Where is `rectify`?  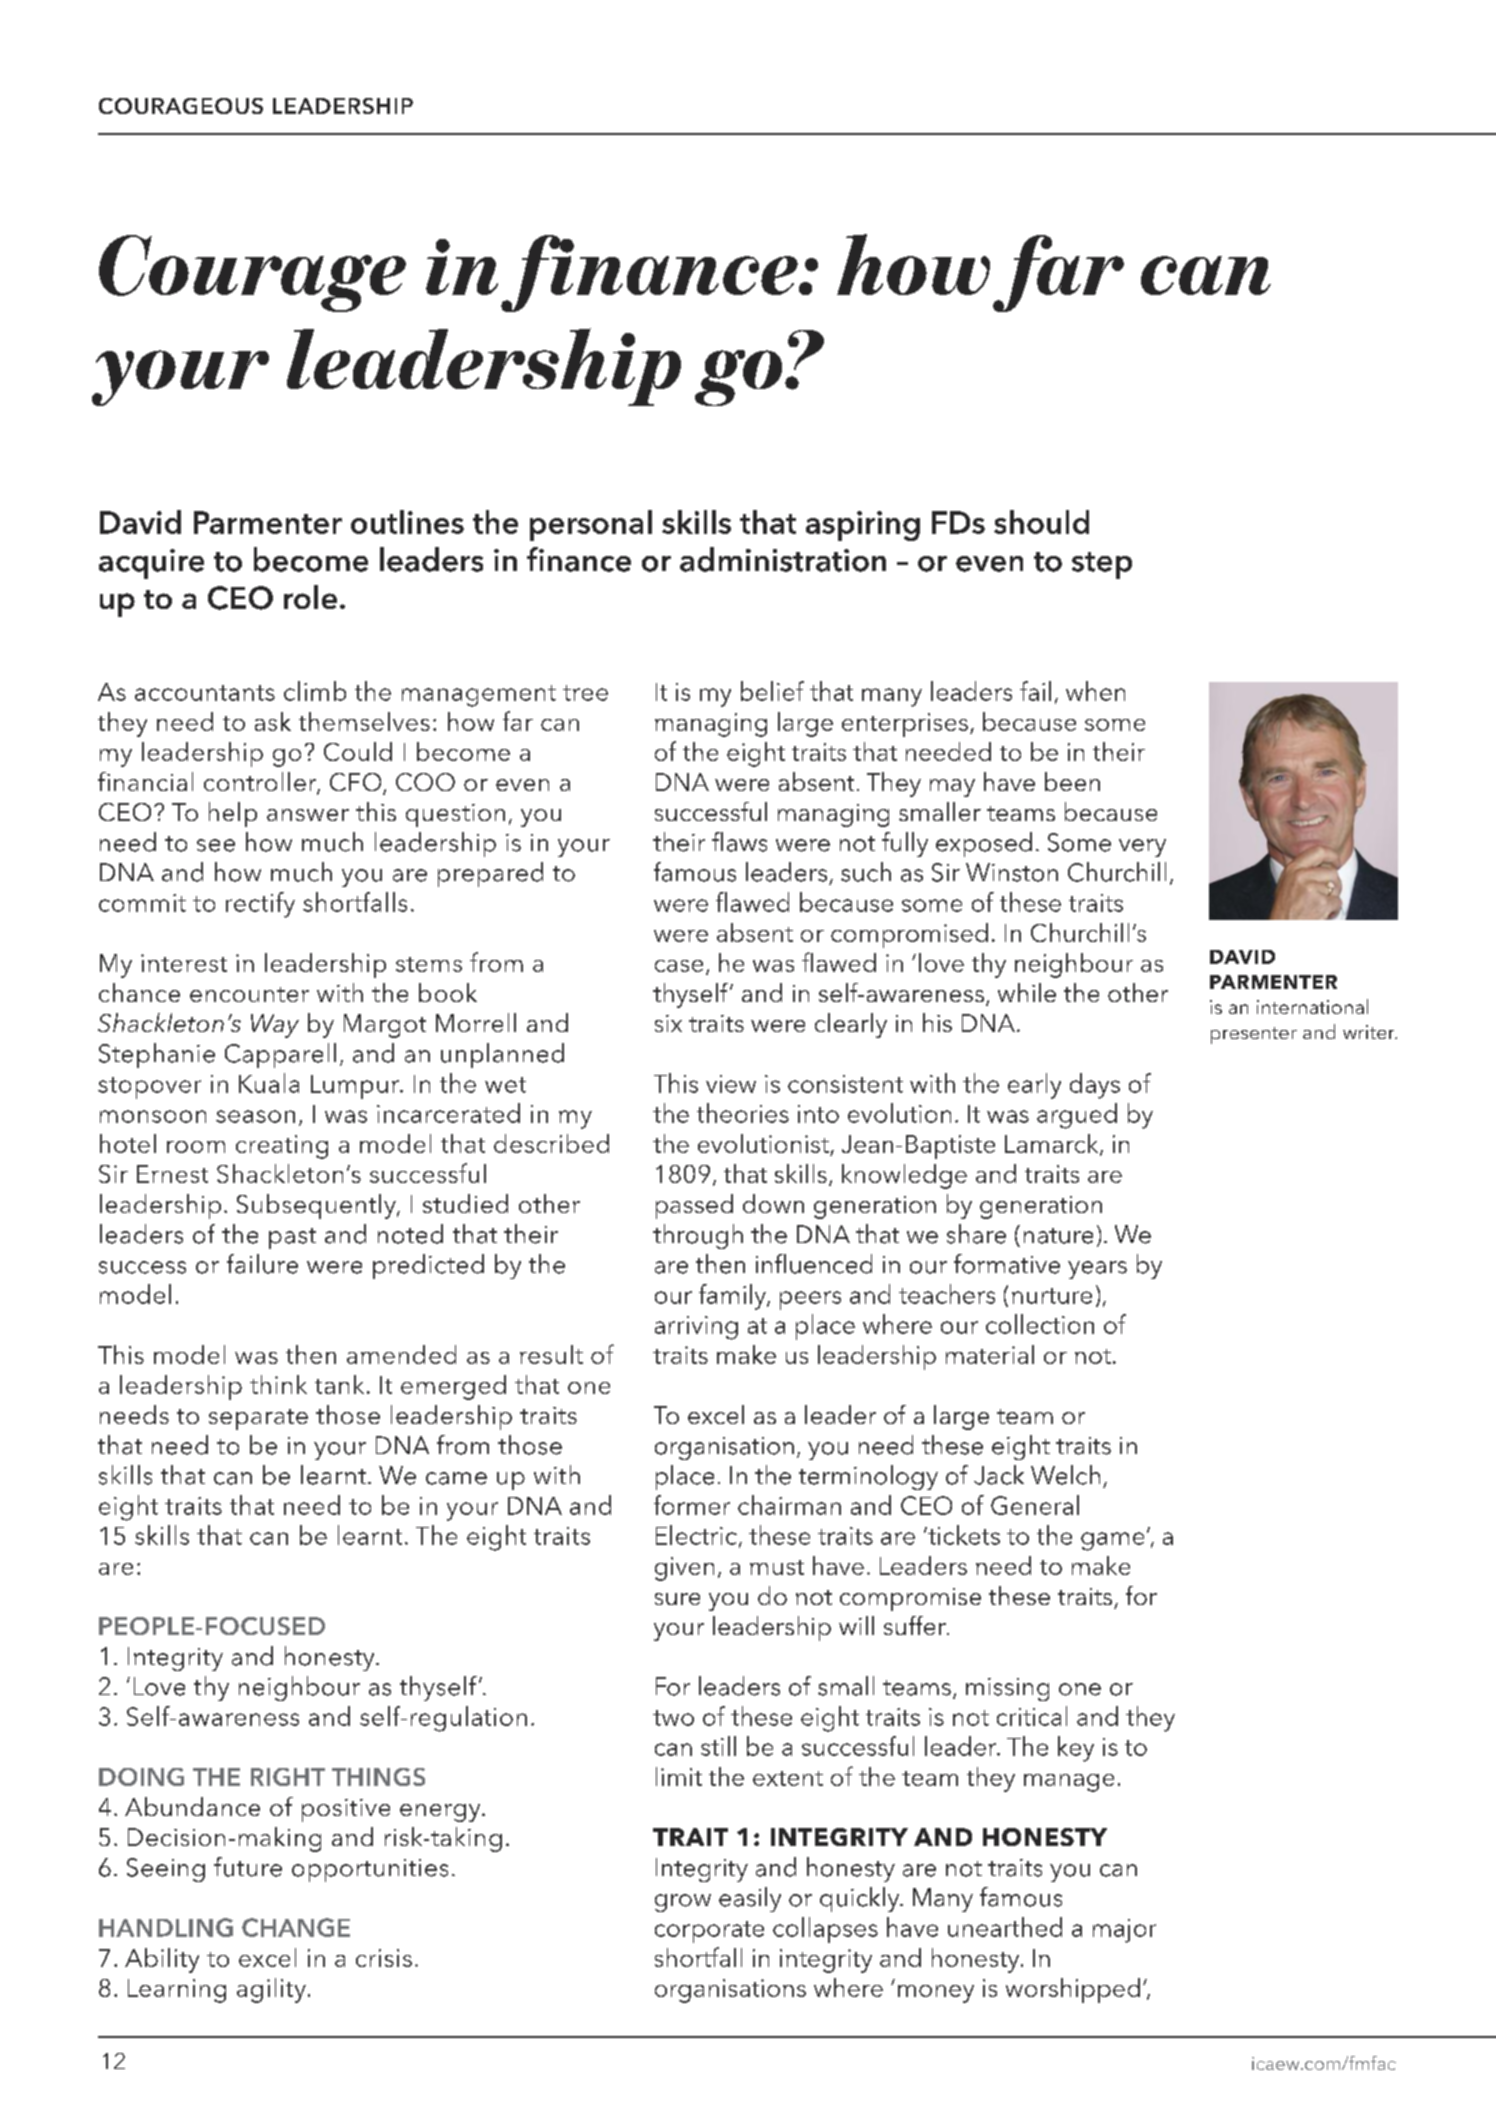
rectify is located at coordinates (260, 905).
